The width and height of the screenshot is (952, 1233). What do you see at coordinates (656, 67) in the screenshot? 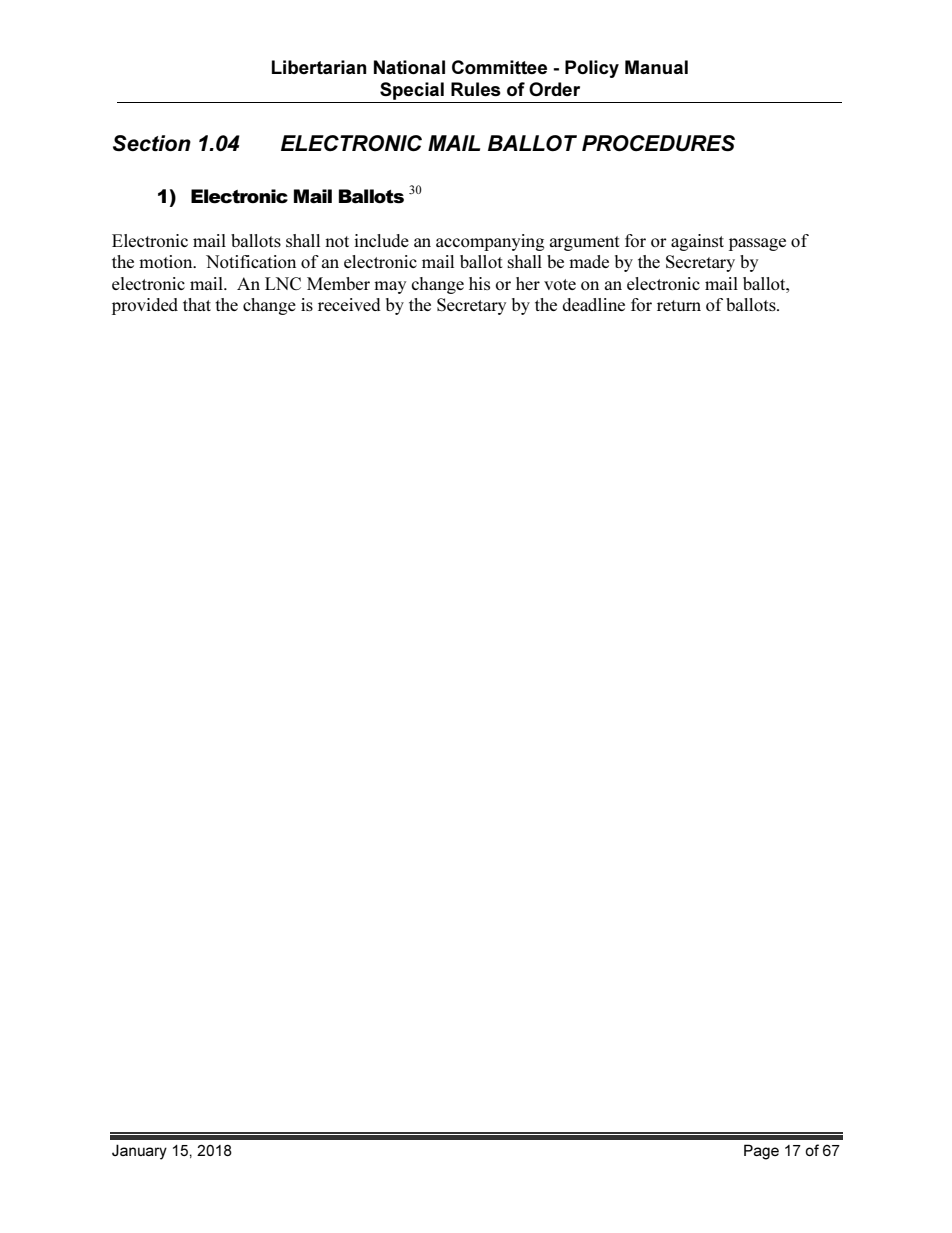
I see `Manual` at bounding box center [656, 67].
